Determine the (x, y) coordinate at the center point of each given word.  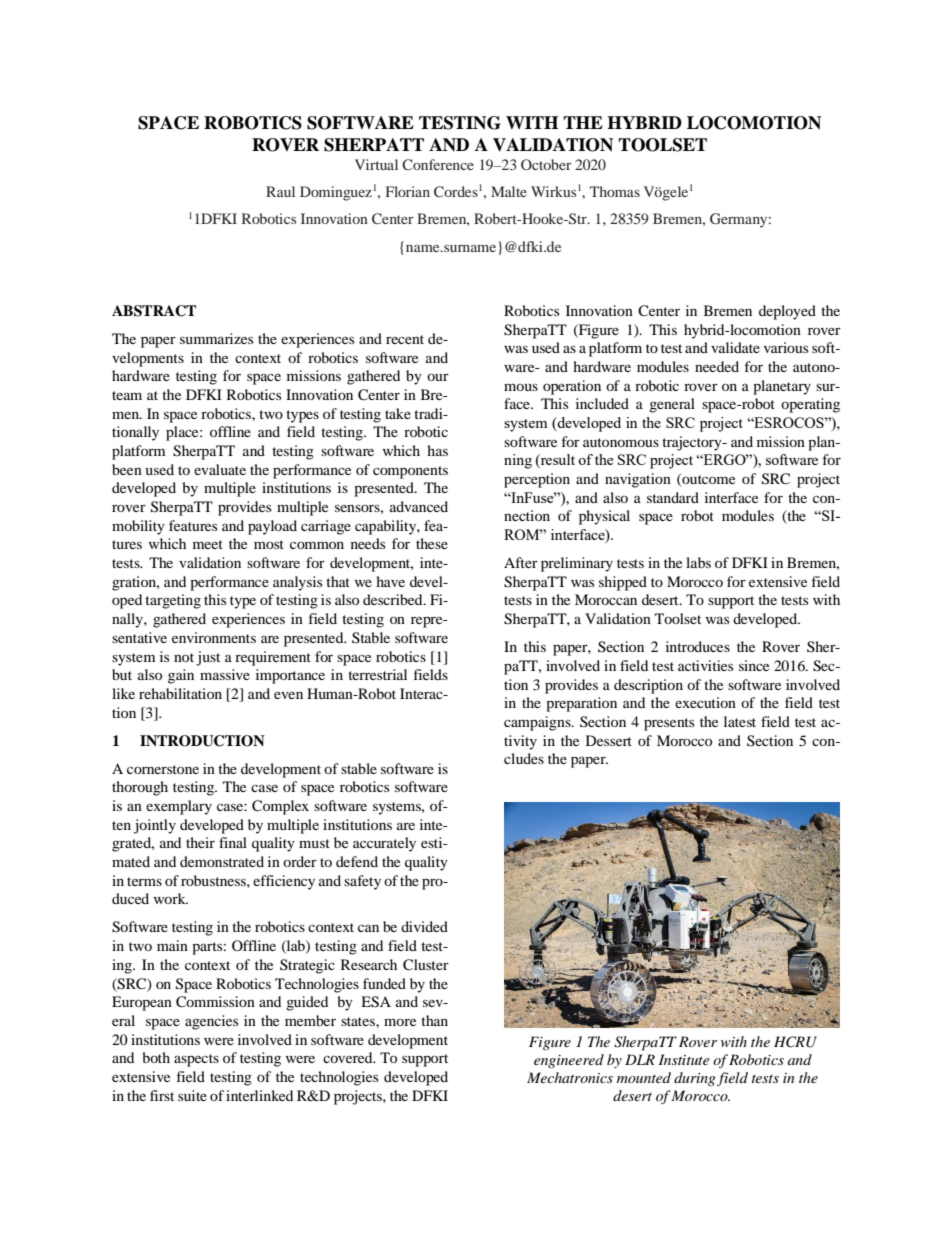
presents (669, 724)
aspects (196, 1060)
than (434, 1020)
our (438, 377)
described (394, 599)
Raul (280, 191)
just (208, 658)
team (127, 395)
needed (717, 366)
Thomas (615, 191)
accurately (384, 844)
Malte (509, 191)
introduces (698, 646)
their (200, 842)
